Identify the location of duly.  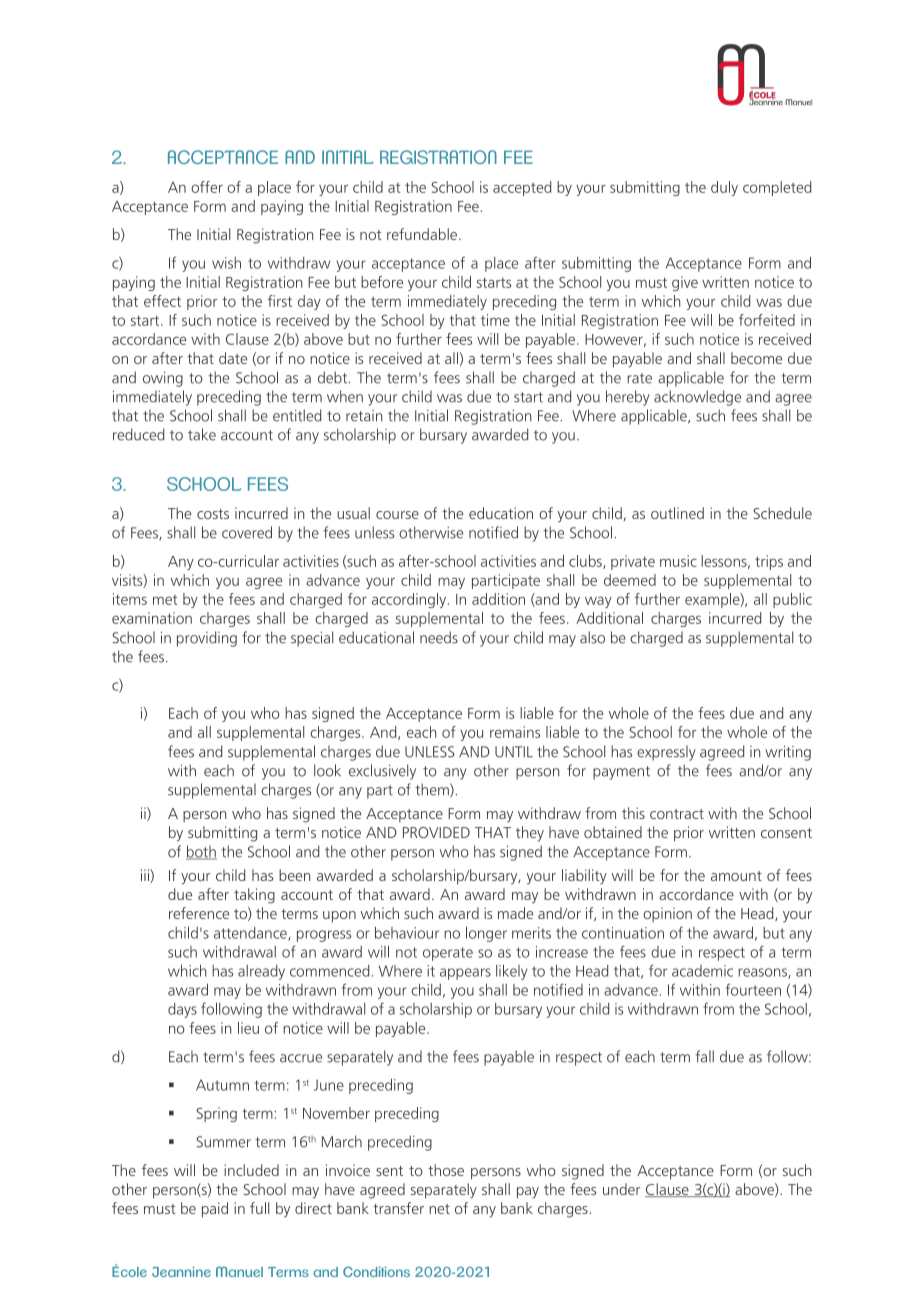
(724, 188).
